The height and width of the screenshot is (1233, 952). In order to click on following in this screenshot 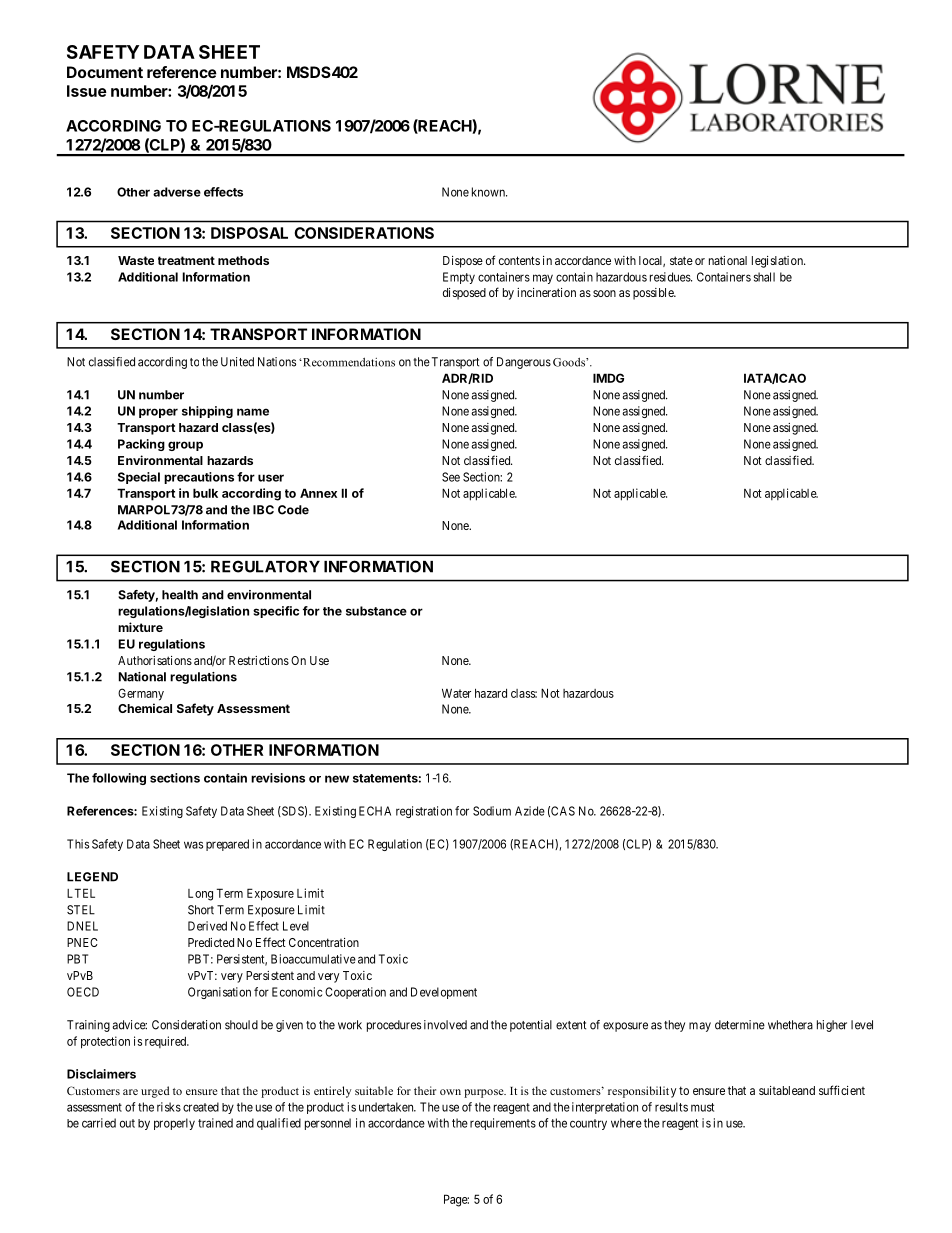, I will do `click(119, 779)`.
